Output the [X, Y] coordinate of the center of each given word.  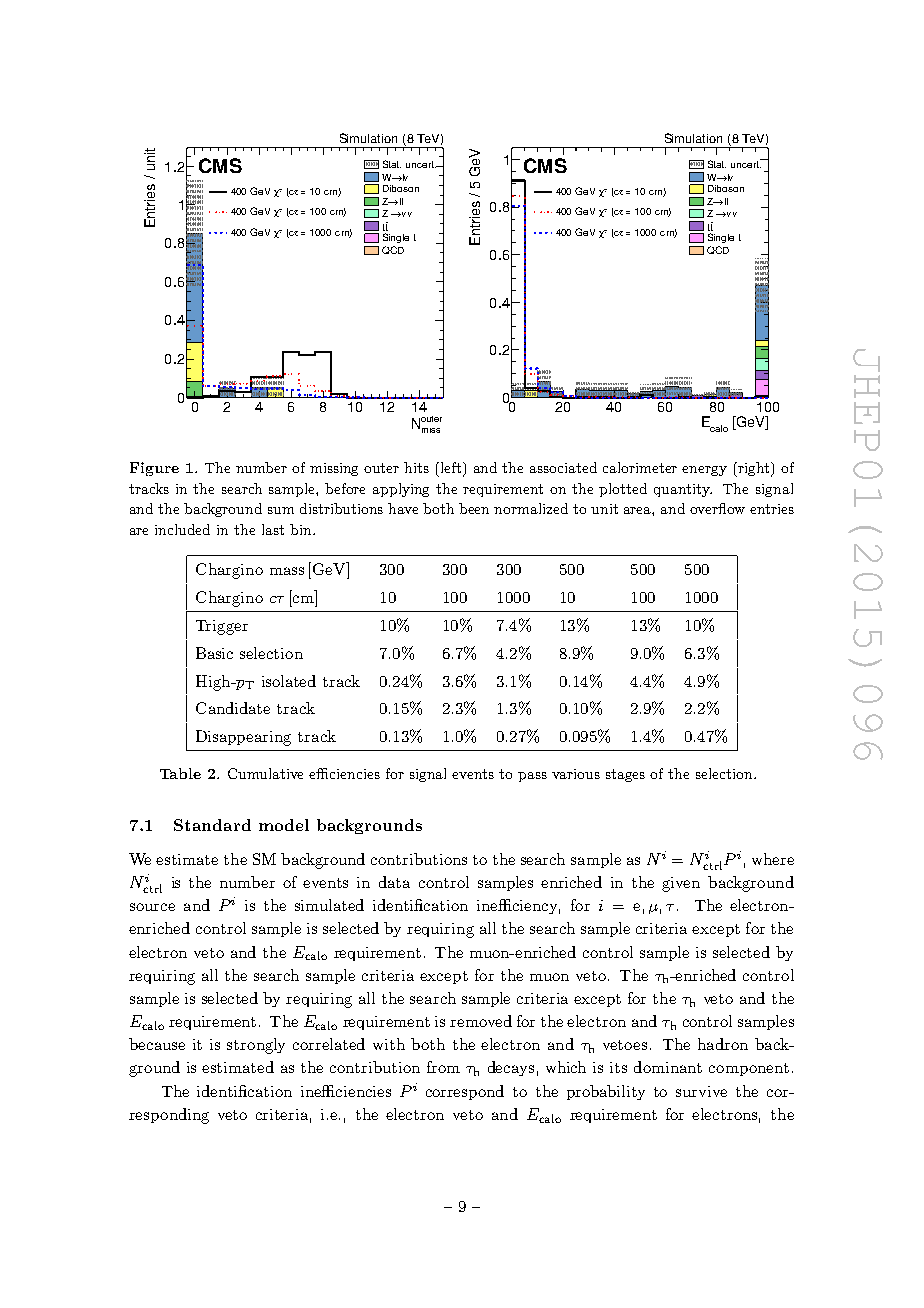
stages [625, 775]
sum [281, 510]
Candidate [233, 708]
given [681, 884]
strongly [256, 1046]
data [394, 882]
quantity [683, 490]
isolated [289, 681]
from [443, 1067]
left [452, 469]
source [152, 907]
